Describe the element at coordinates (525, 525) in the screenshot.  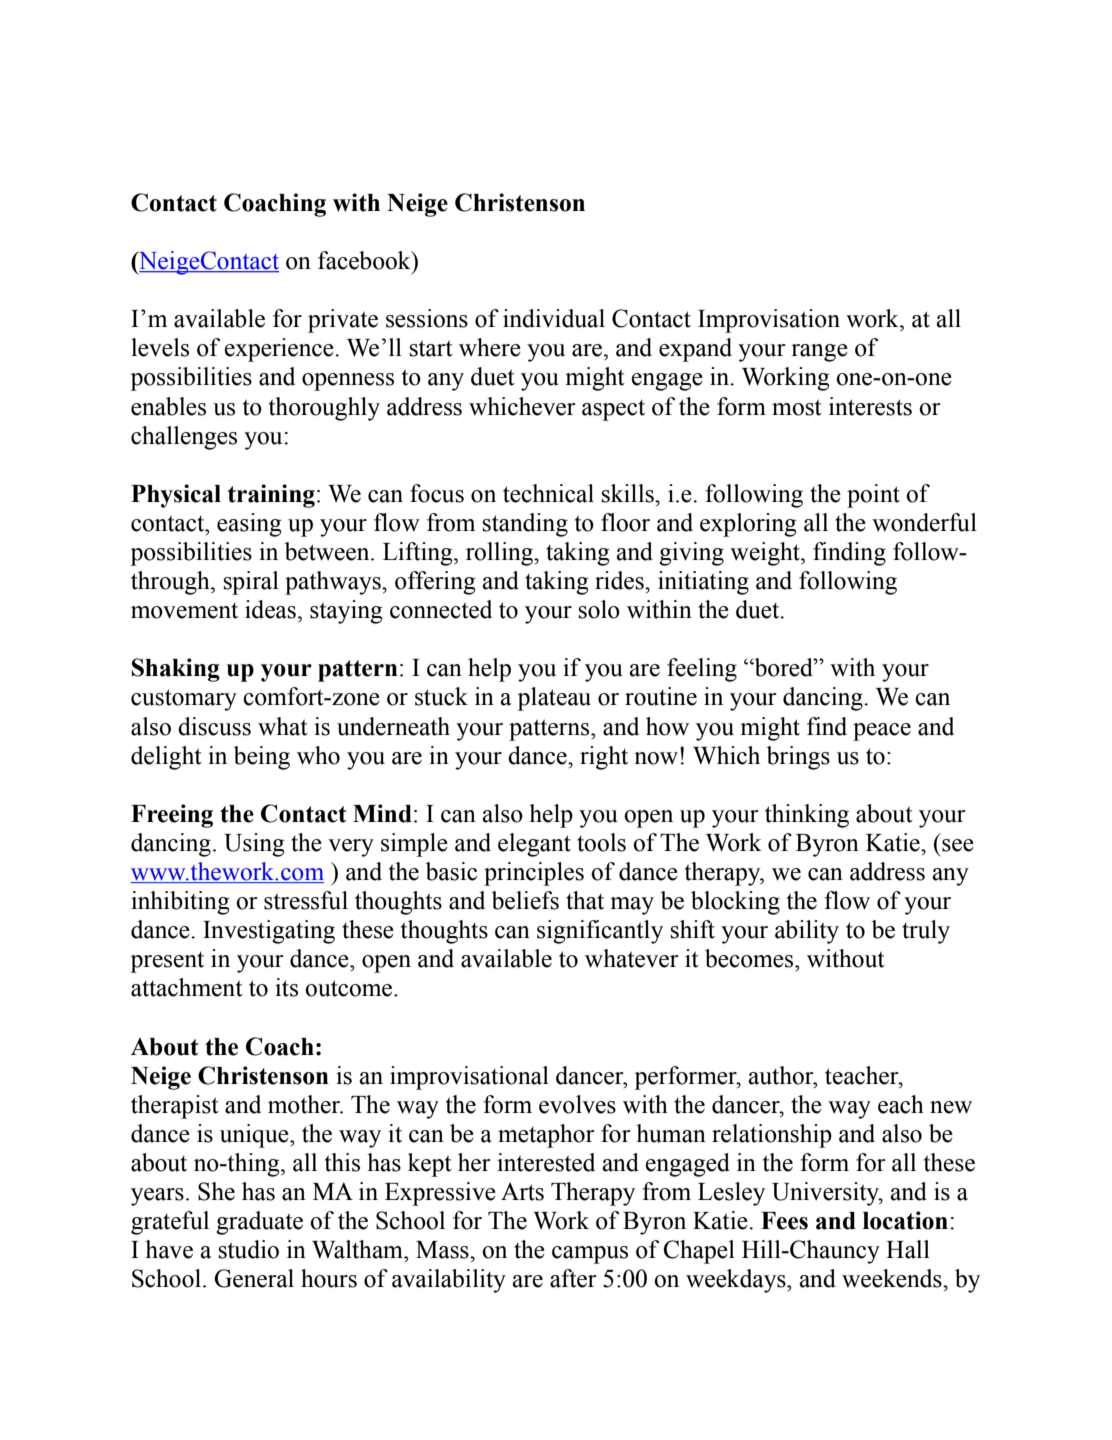
I see `standing` at that location.
